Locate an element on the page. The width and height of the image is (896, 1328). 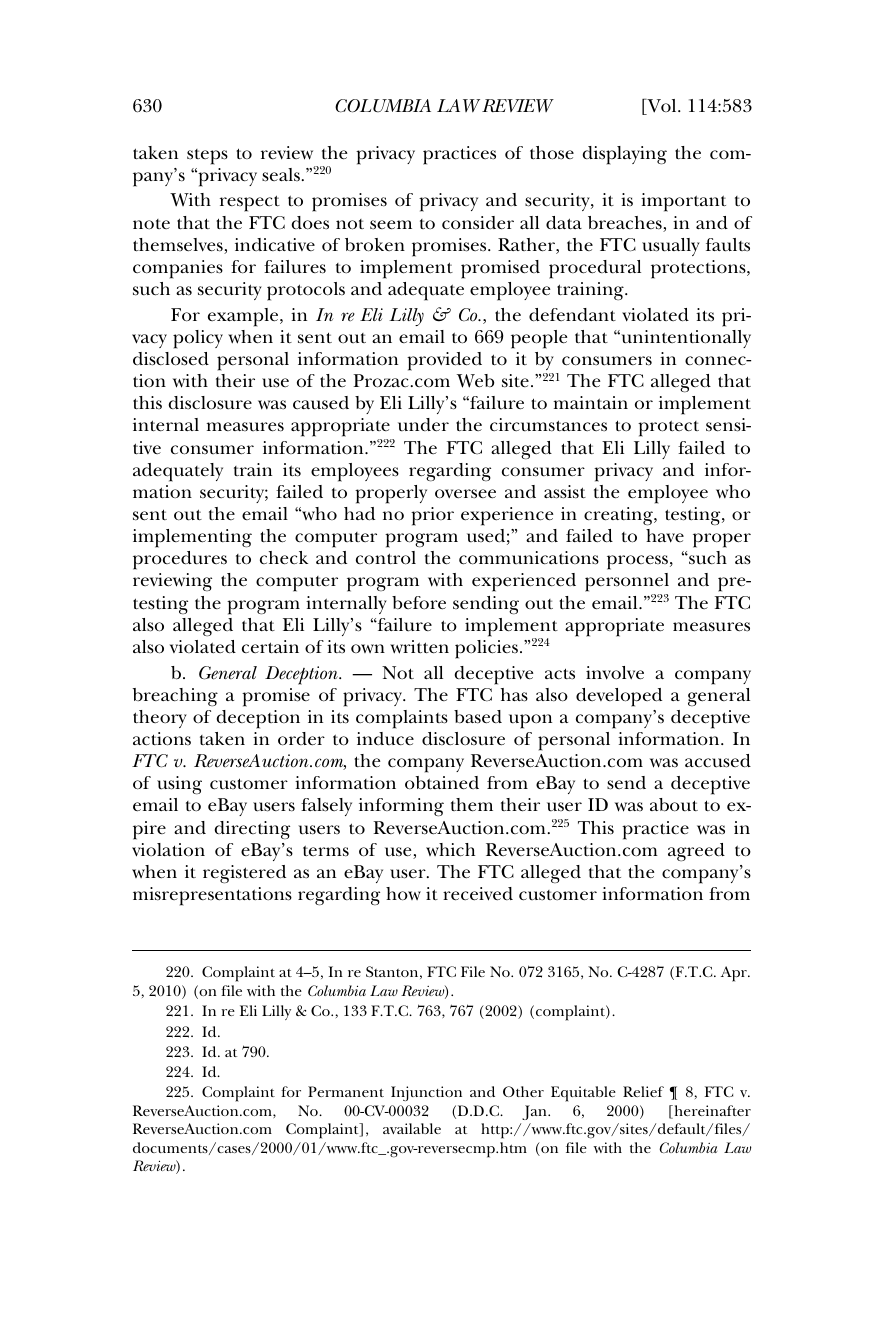
available is located at coordinates (412, 1128).
